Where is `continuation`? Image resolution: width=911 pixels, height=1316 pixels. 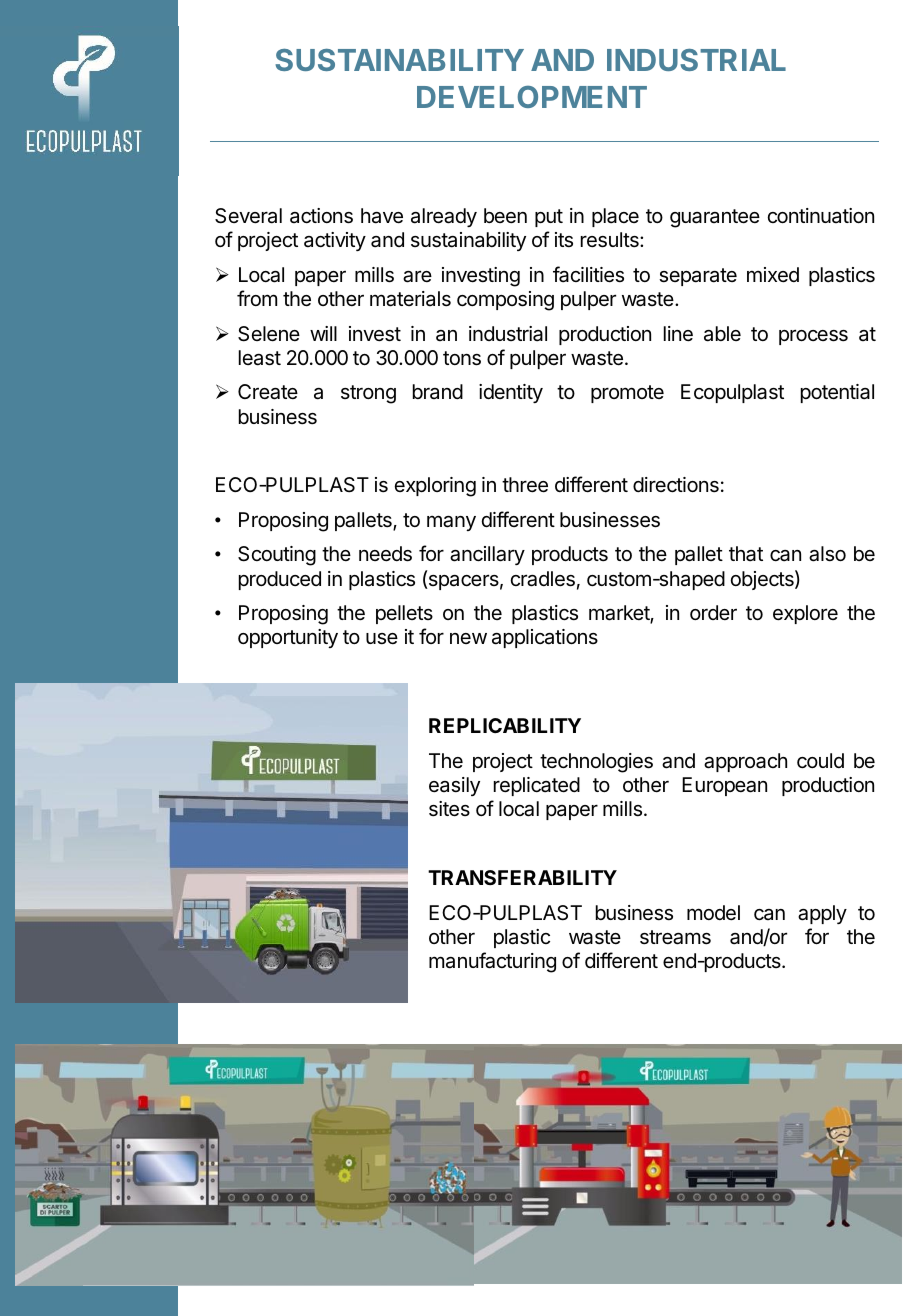
continuation is located at coordinates (821, 215).
